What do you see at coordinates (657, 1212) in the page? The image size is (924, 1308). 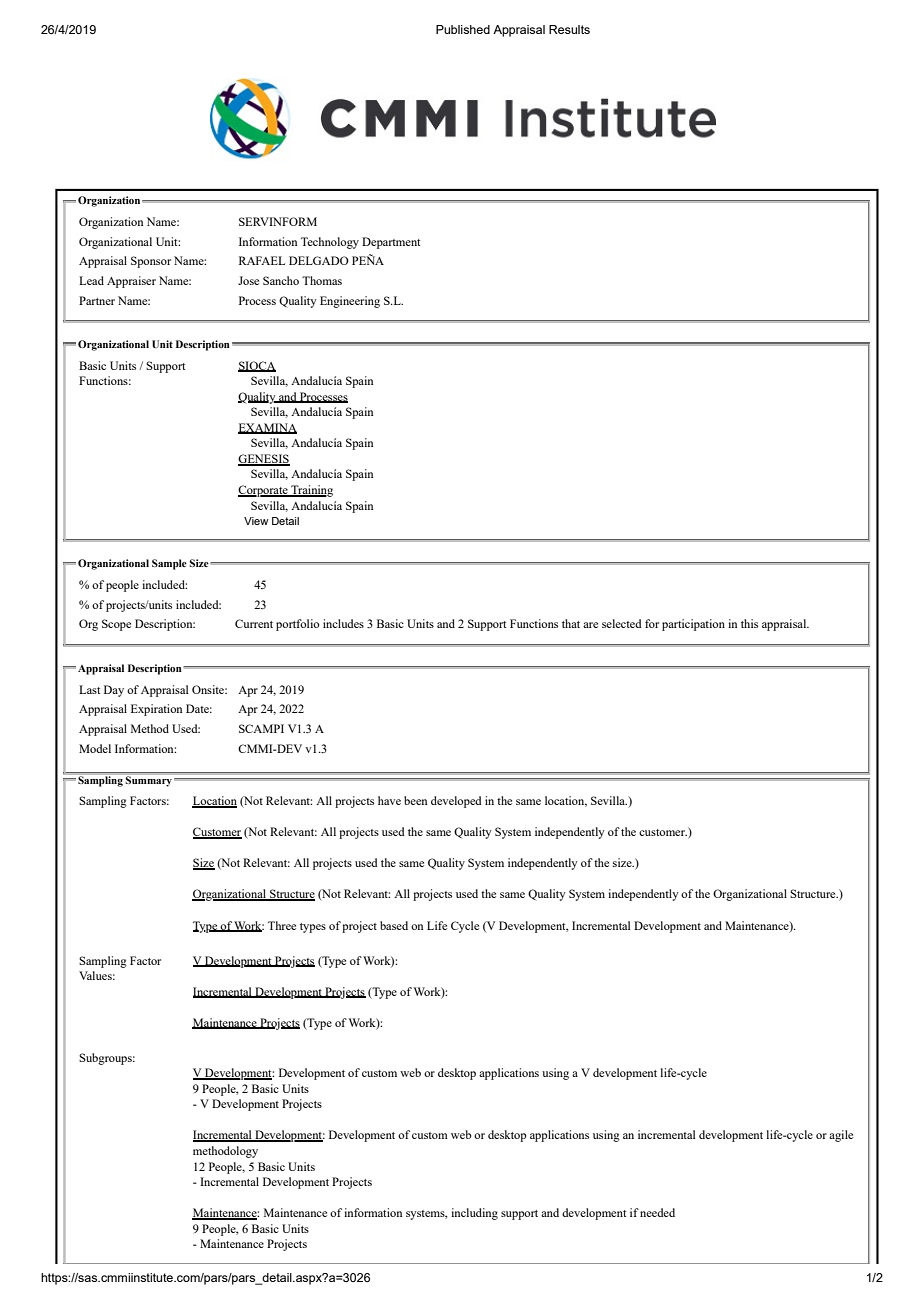 I see `needed` at bounding box center [657, 1212].
